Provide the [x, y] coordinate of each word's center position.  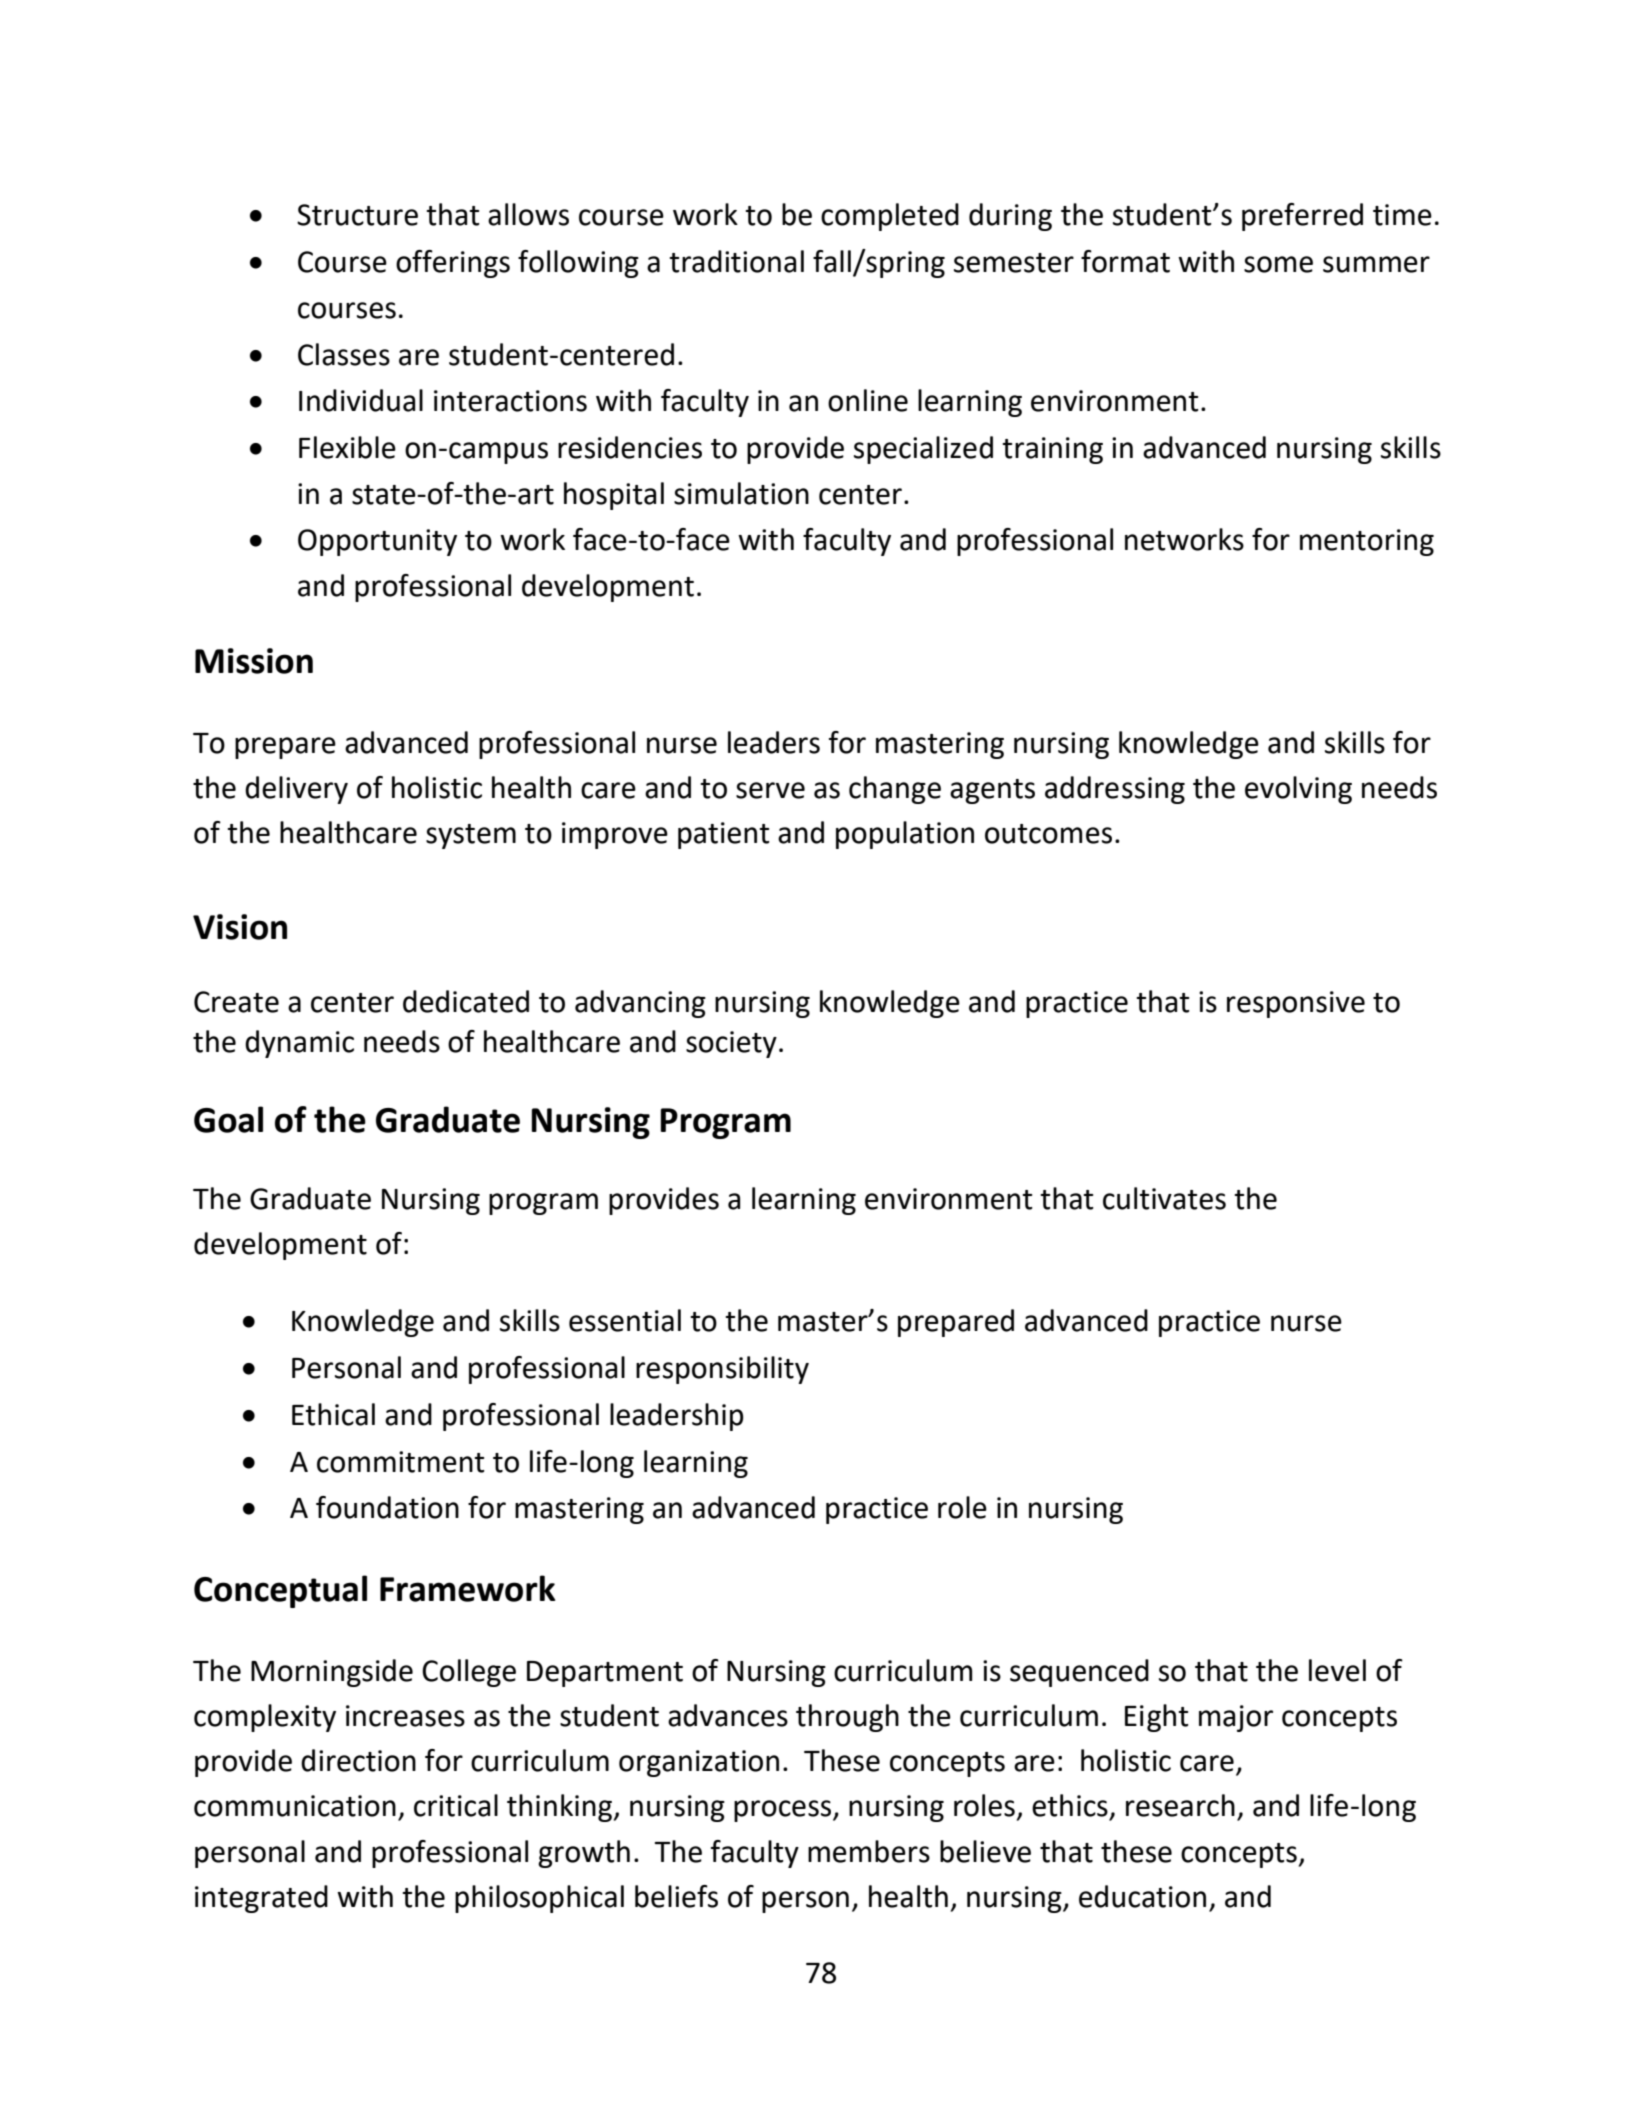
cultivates [1164, 1198]
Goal [228, 1119]
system [471, 836]
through [847, 1718]
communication [295, 1806]
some [1278, 264]
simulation [741, 493]
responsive [1296, 1004]
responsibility [722, 1370]
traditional [736, 261]
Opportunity [377, 542]
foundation [387, 1507]
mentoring [1367, 542]
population [905, 835]
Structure [357, 215]
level [1337, 1670]
